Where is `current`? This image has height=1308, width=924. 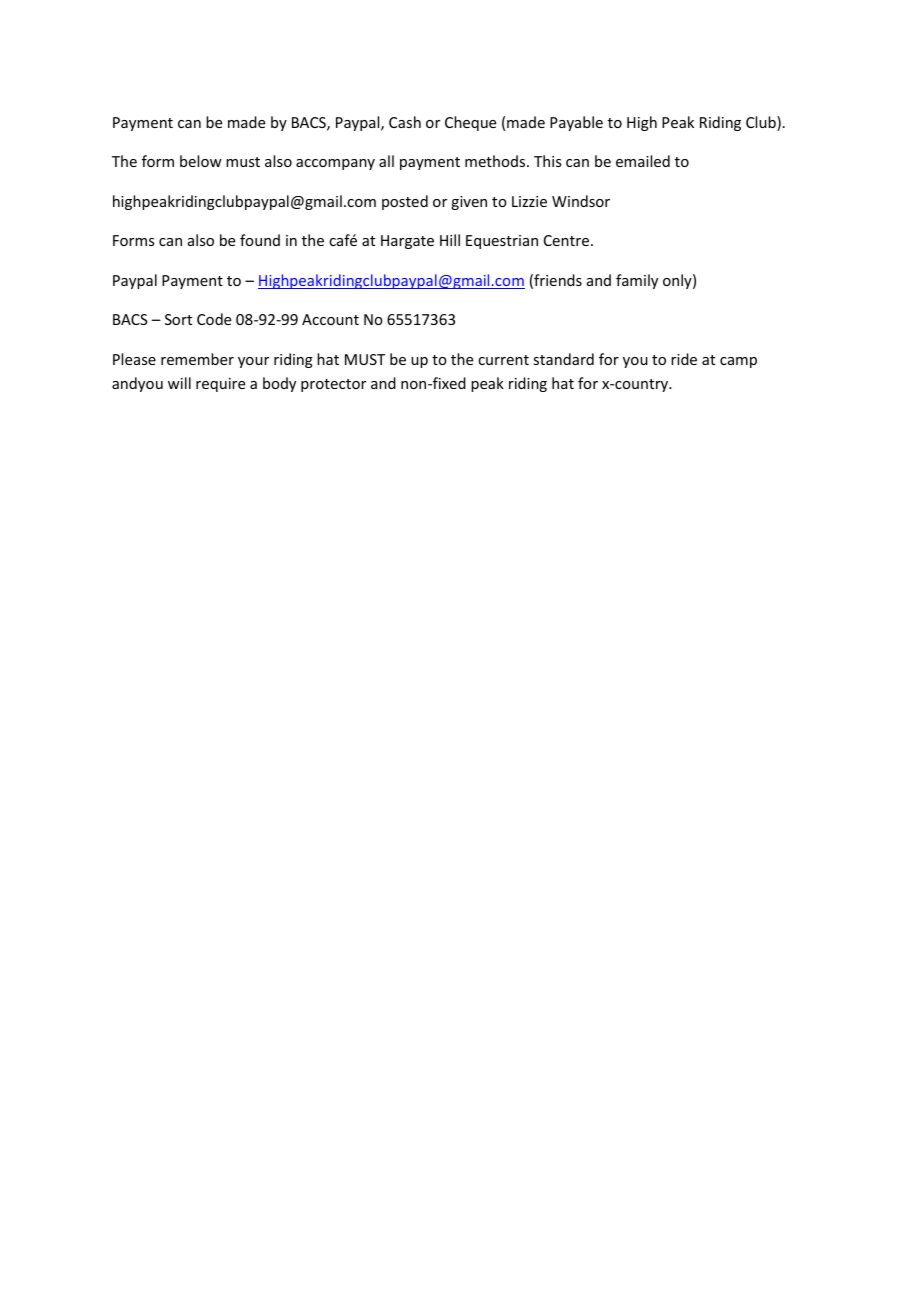 current is located at coordinates (503, 360).
